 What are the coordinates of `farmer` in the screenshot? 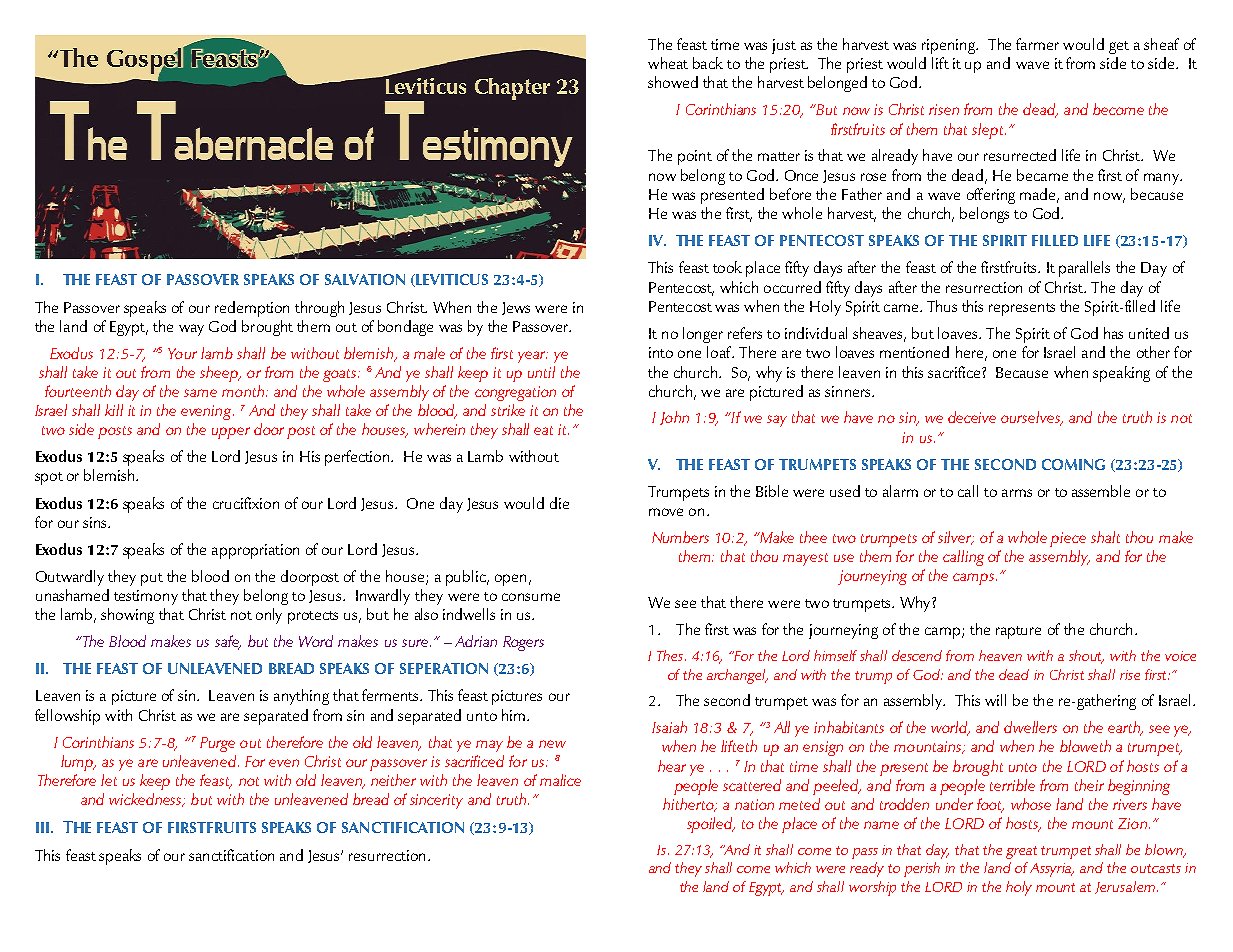 It's located at (1037, 44).
